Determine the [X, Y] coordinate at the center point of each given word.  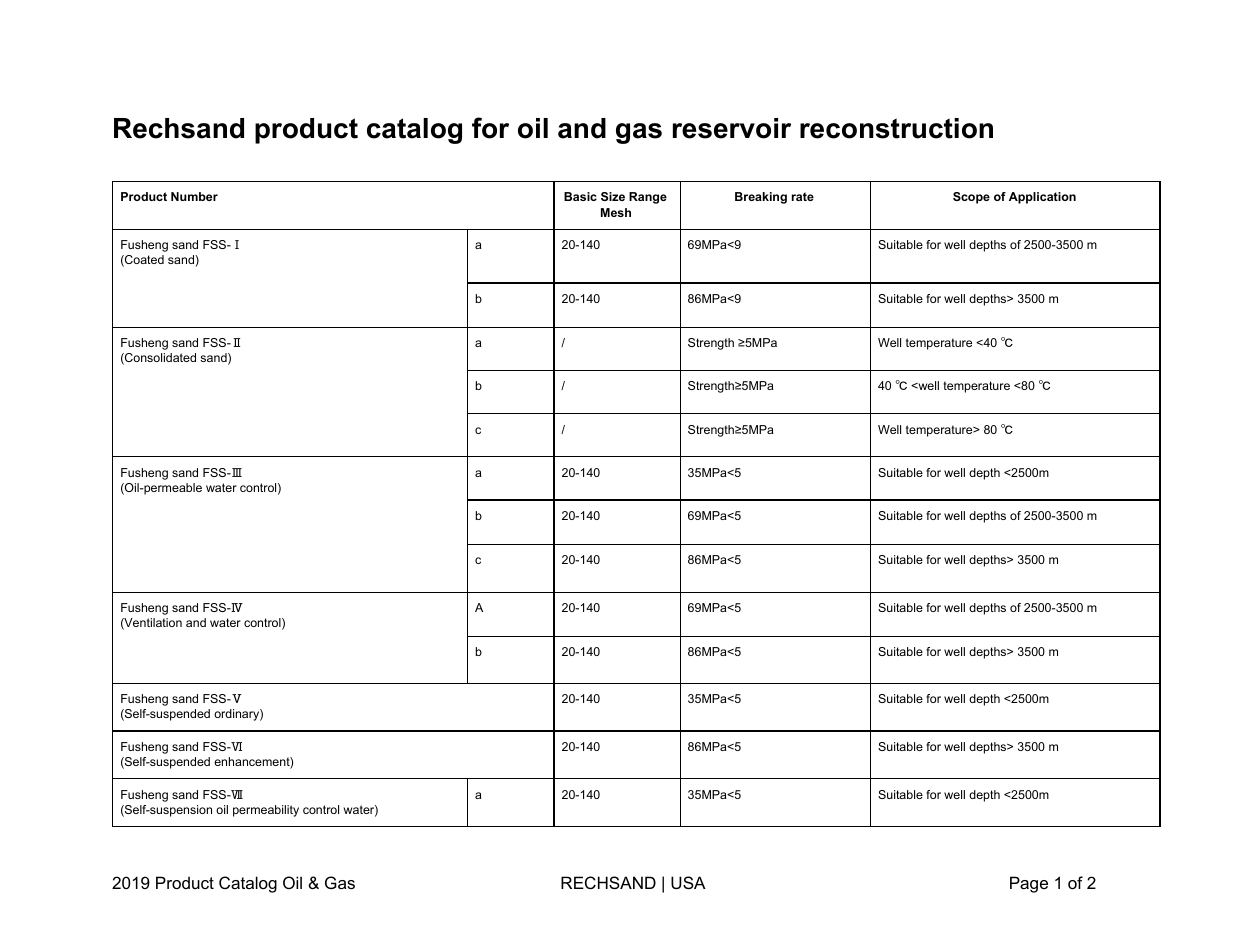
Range [648, 198]
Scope [971, 198]
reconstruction [896, 128]
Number [194, 196]
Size [613, 196]
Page [1029, 884]
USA [688, 882]
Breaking [761, 198]
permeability [266, 811]
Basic [580, 196]
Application [1042, 198]
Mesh [616, 212]
